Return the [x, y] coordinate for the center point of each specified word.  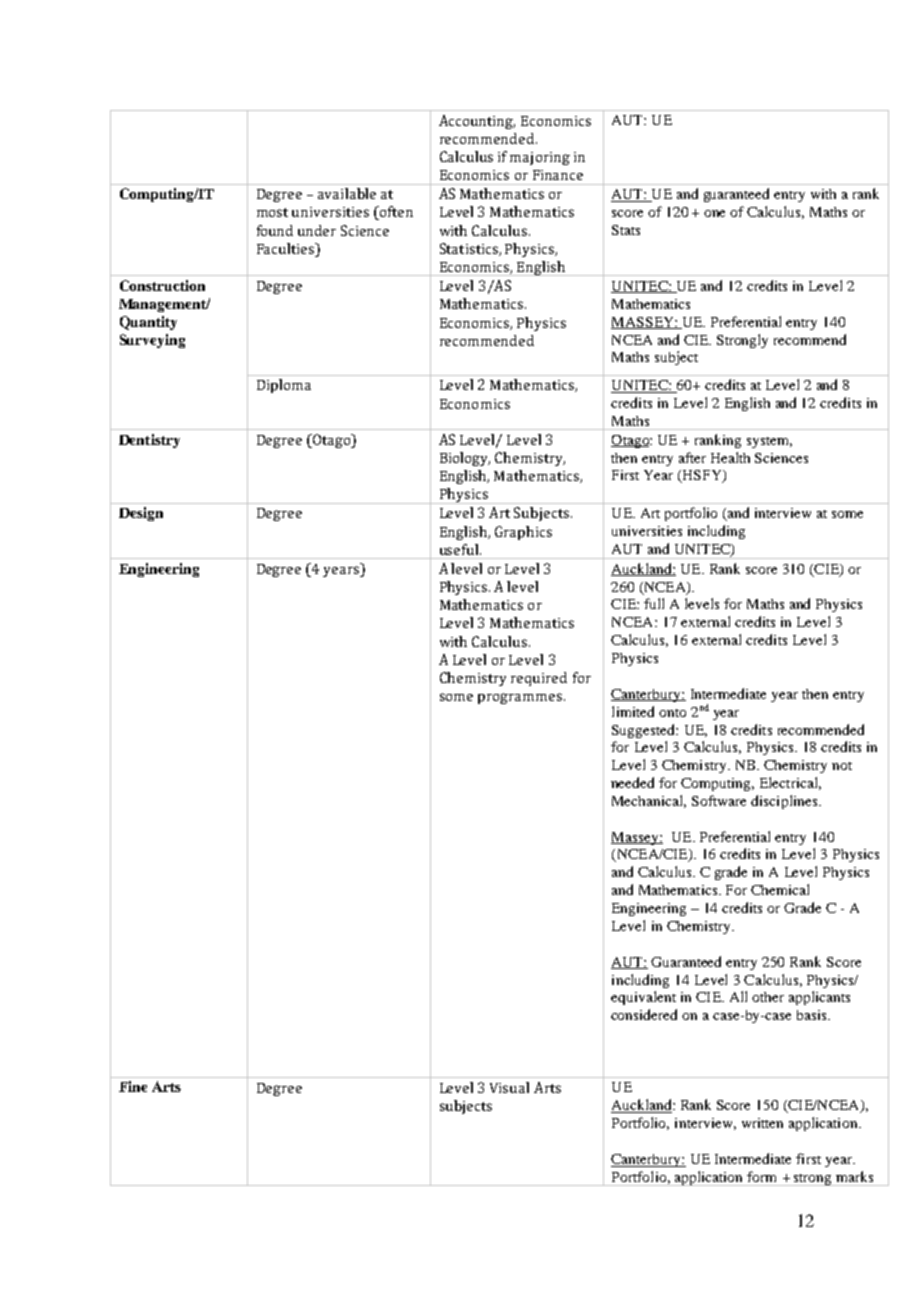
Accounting [477, 122]
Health [730, 457]
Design [141, 514]
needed [632, 782]
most [272, 212]
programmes [520, 698]
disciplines [784, 802]
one [714, 213]
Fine [133, 1086]
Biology [465, 459]
